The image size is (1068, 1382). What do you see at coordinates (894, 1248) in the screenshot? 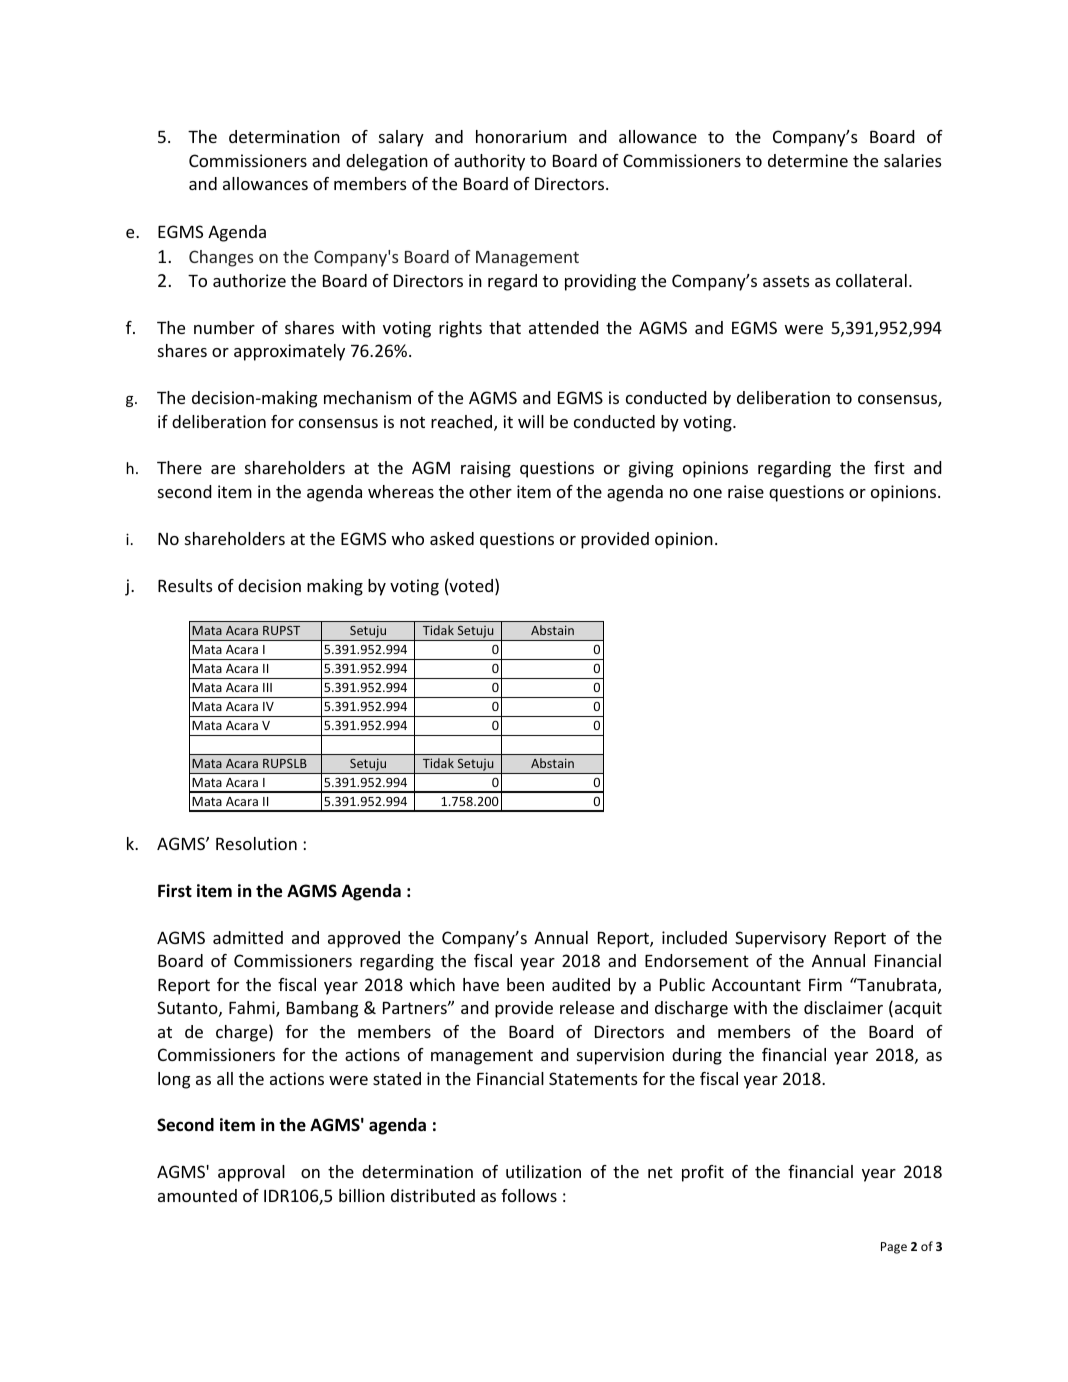
I see `Page` at bounding box center [894, 1248].
